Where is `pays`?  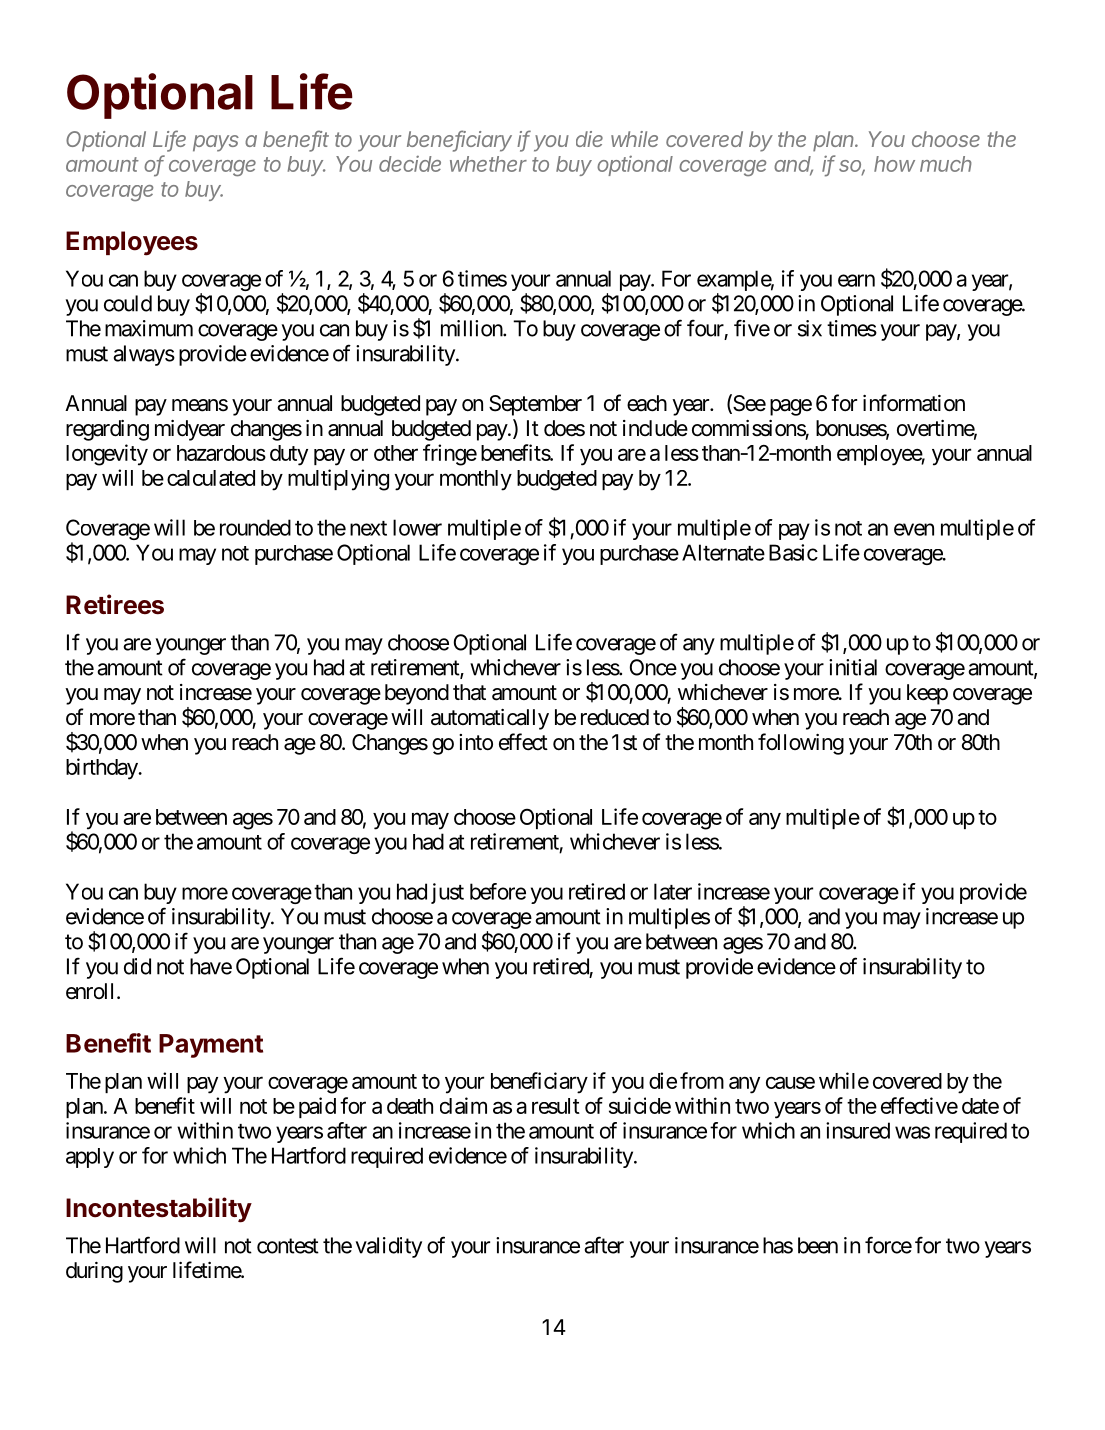 pays is located at coordinates (216, 143).
